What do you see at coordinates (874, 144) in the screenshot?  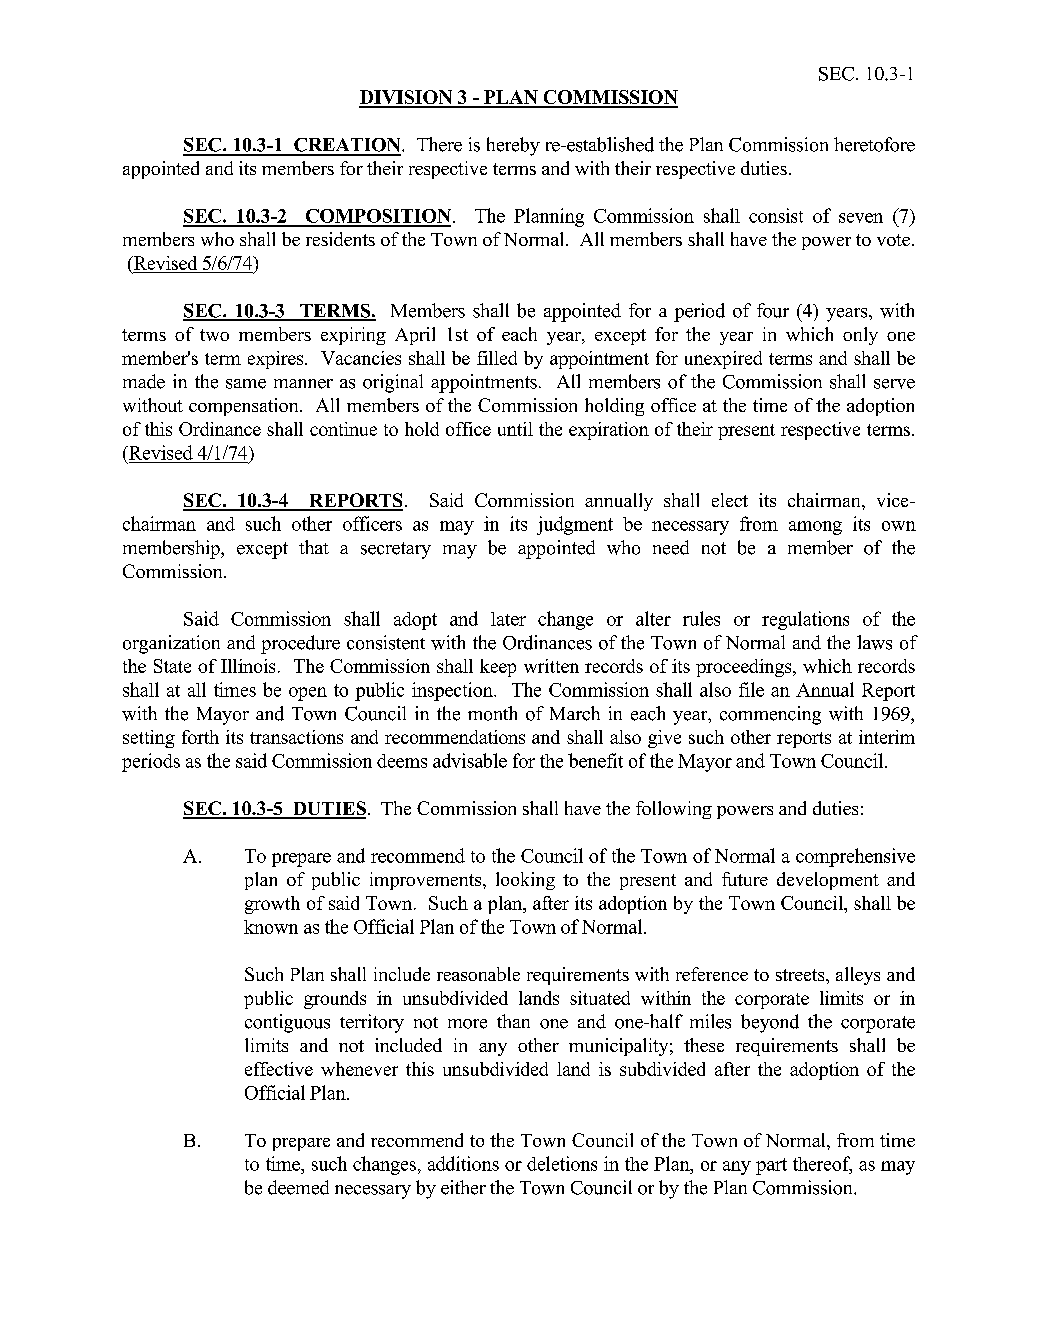 I see `heretofore` at bounding box center [874, 144].
